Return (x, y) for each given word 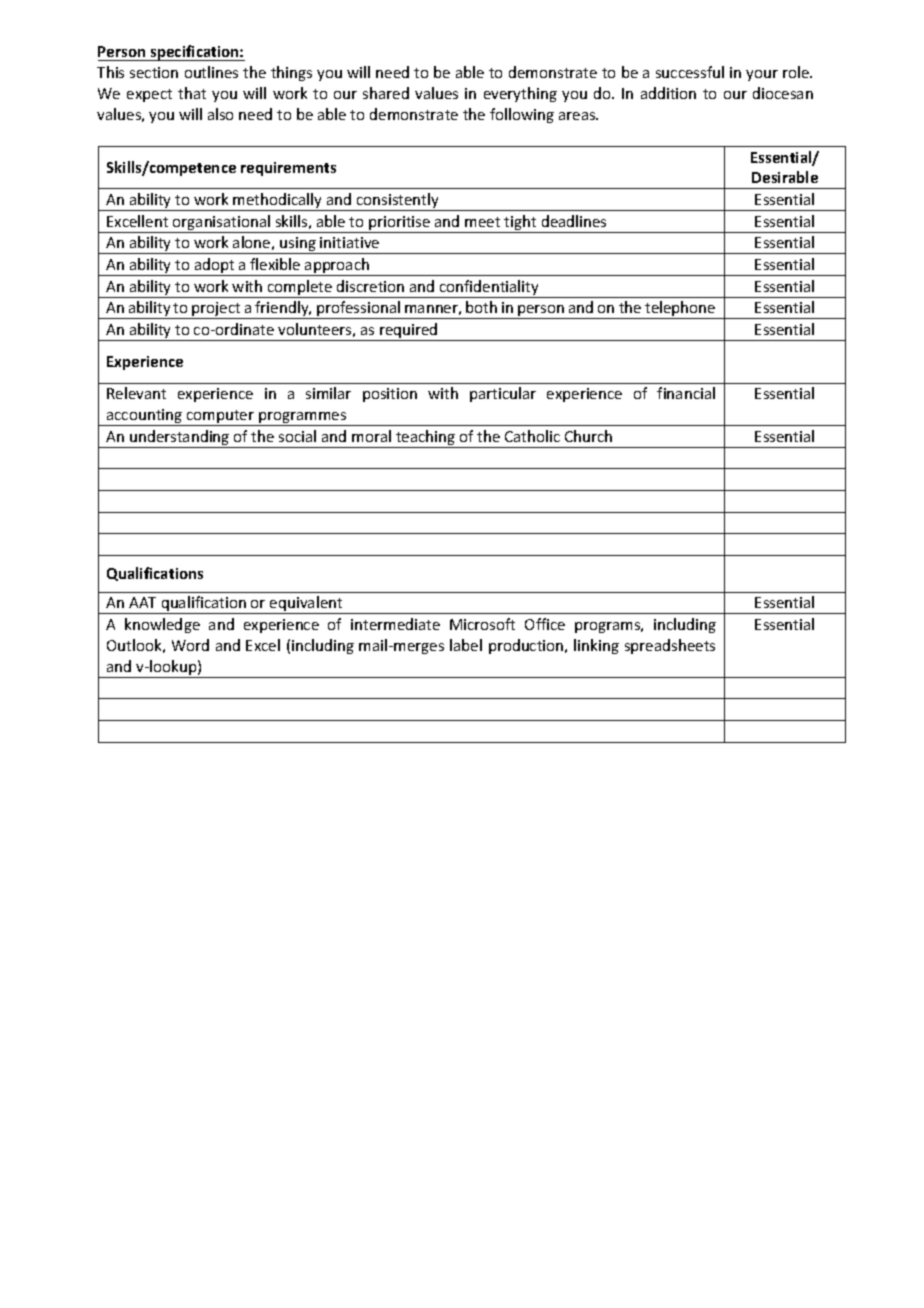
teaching (426, 439)
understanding (180, 439)
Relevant (136, 393)
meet (482, 222)
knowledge (162, 625)
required (409, 332)
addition (668, 93)
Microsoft (482, 624)
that (192, 93)
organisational (222, 224)
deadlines (574, 221)
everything (520, 94)
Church (588, 436)
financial (686, 393)
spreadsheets (670, 646)
